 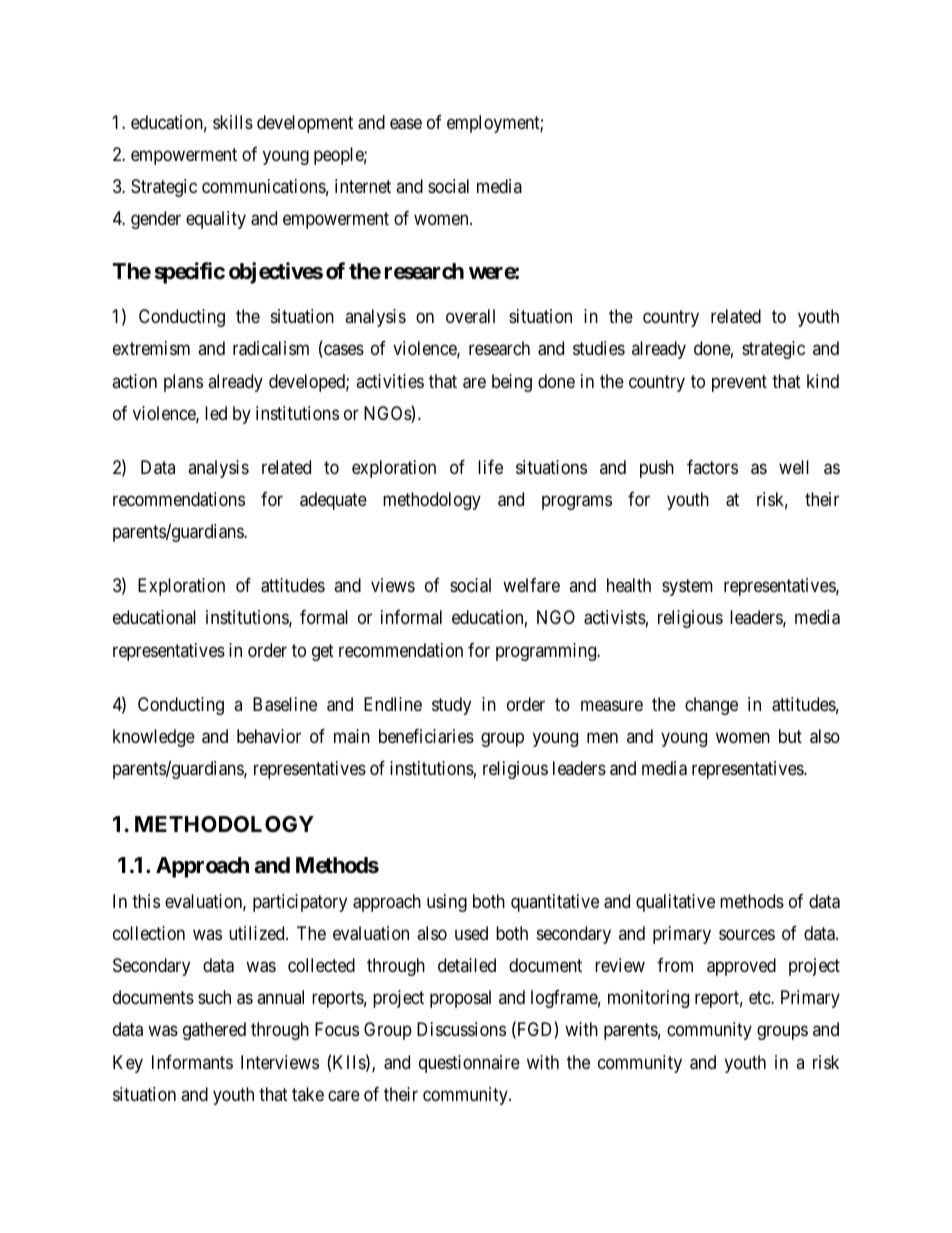 I want to click on beneficiaries, so click(x=426, y=736).
